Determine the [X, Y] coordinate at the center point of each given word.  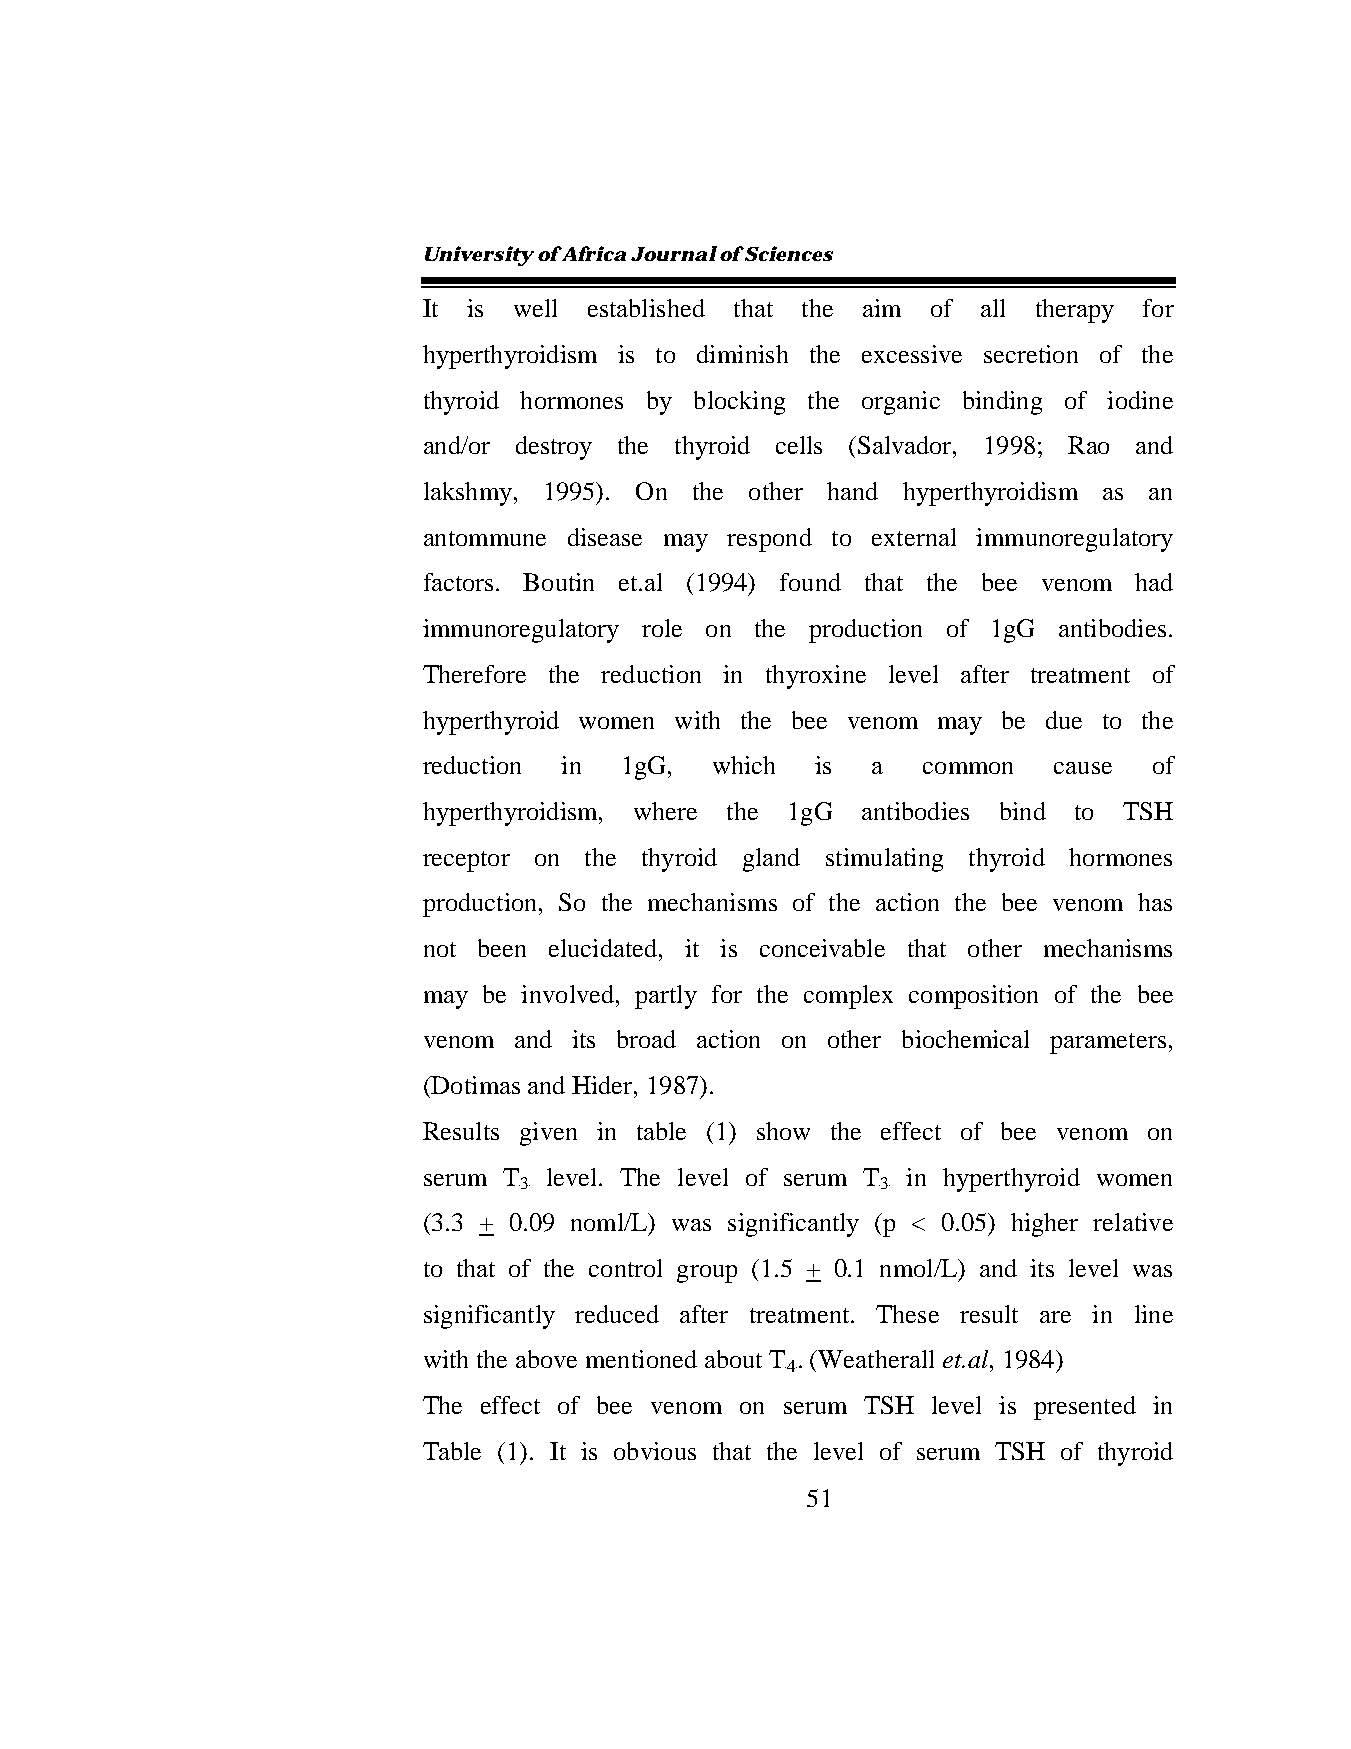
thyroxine [816, 677]
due [1064, 720]
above [546, 1359]
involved [569, 994]
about [733, 1359]
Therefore [474, 674]
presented [1085, 1408]
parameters [1108, 1043]
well [535, 308]
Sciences [789, 253]
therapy [1075, 311]
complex [848, 997]
